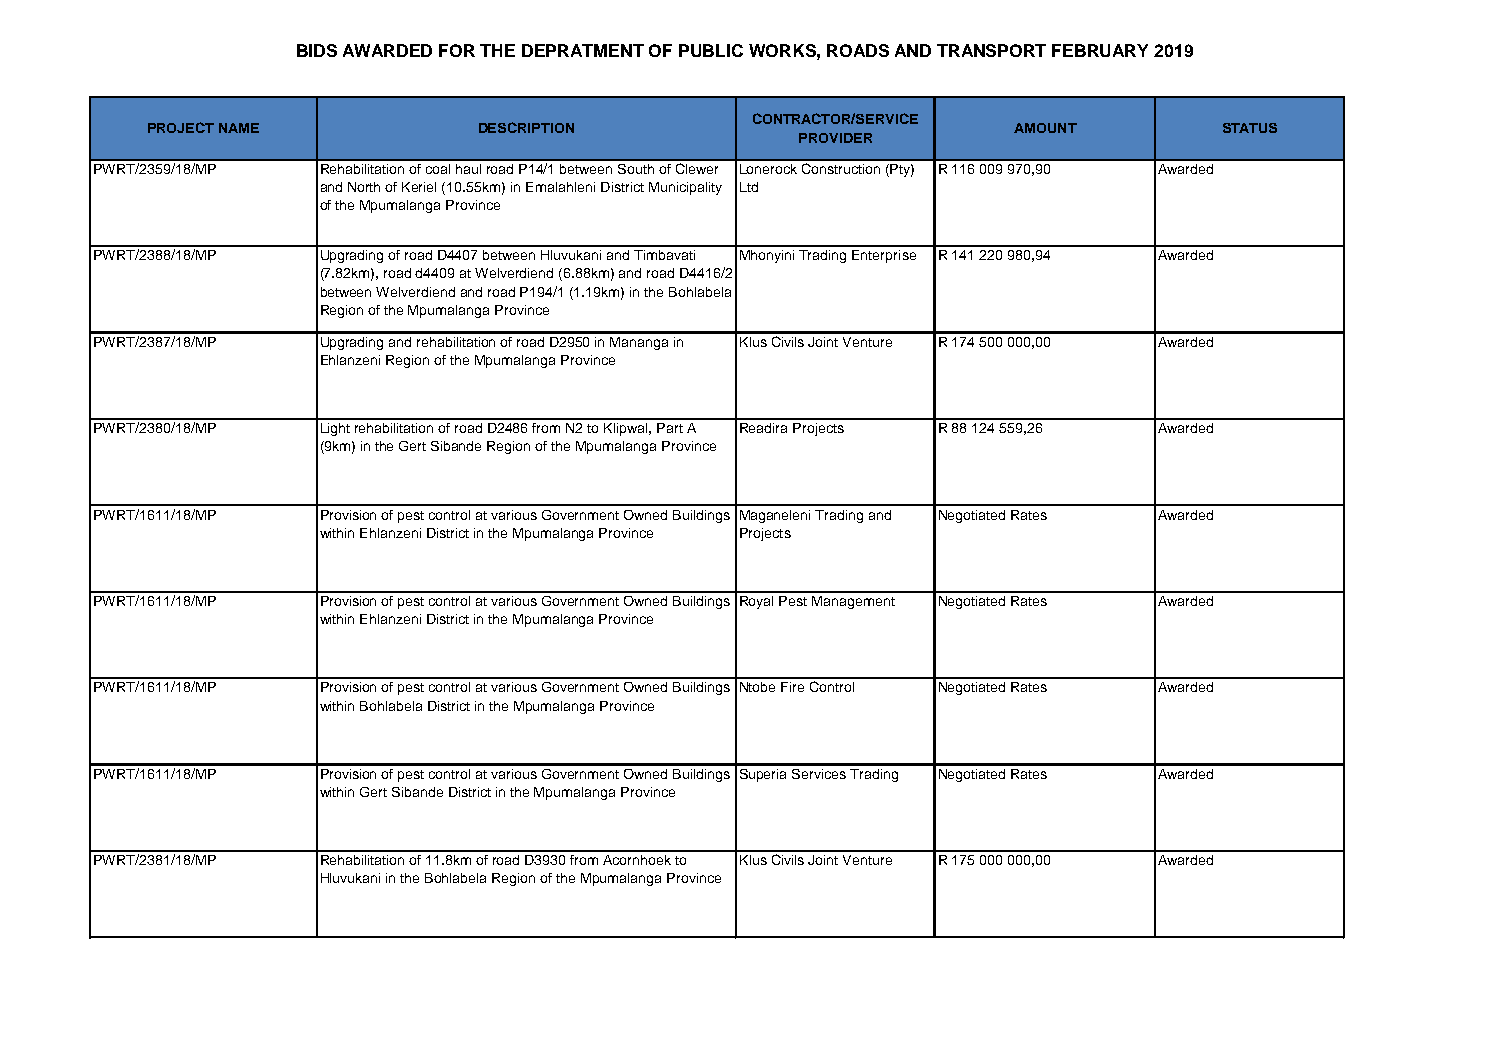 This page has height=1055, width=1492. Describe the element at coordinates (835, 138) in the page. I see `PROVIDER` at that location.
